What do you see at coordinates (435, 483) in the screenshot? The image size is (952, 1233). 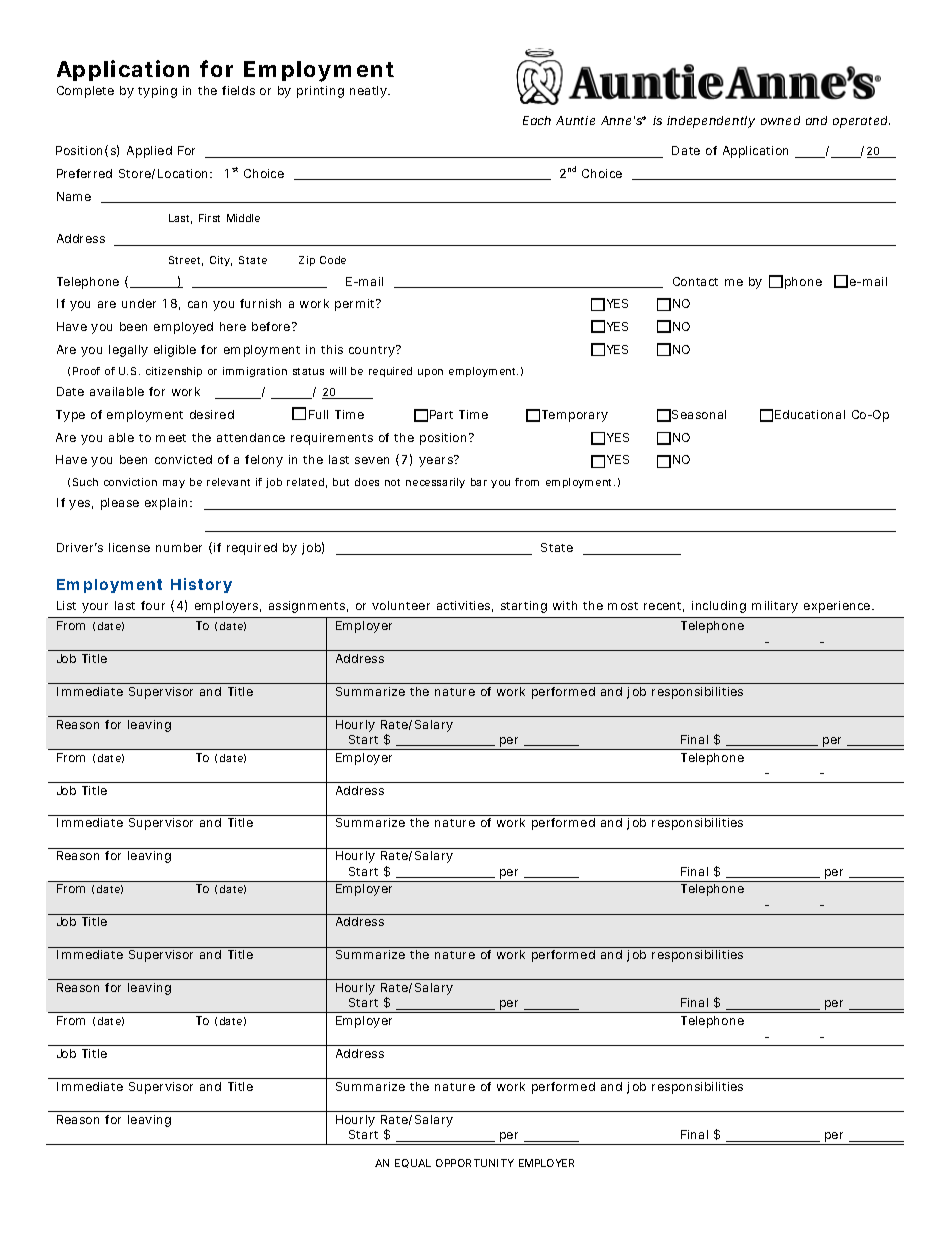 I see `necessarily` at bounding box center [435, 483].
